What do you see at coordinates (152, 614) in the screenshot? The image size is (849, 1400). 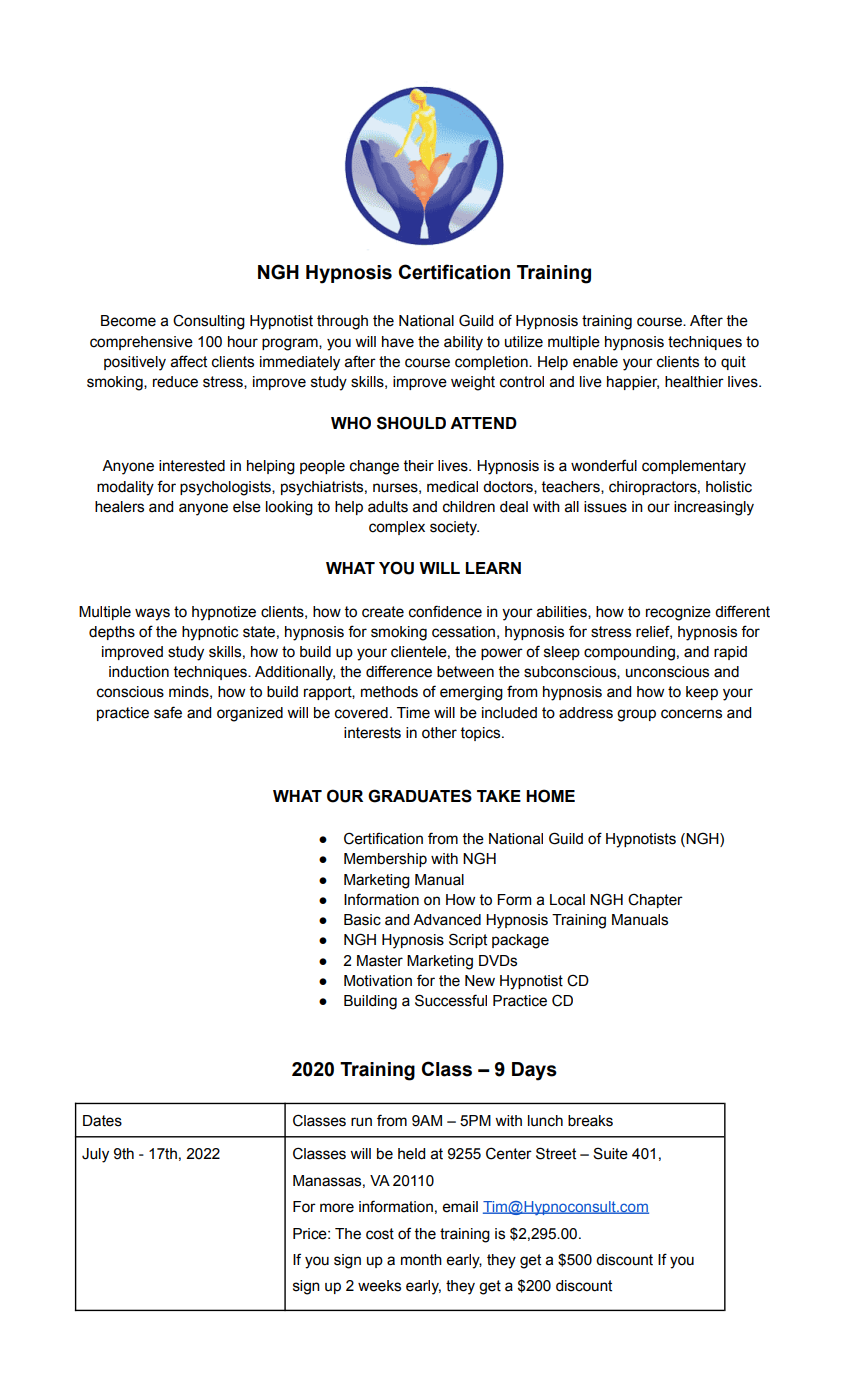 I see `ways` at bounding box center [152, 614].
